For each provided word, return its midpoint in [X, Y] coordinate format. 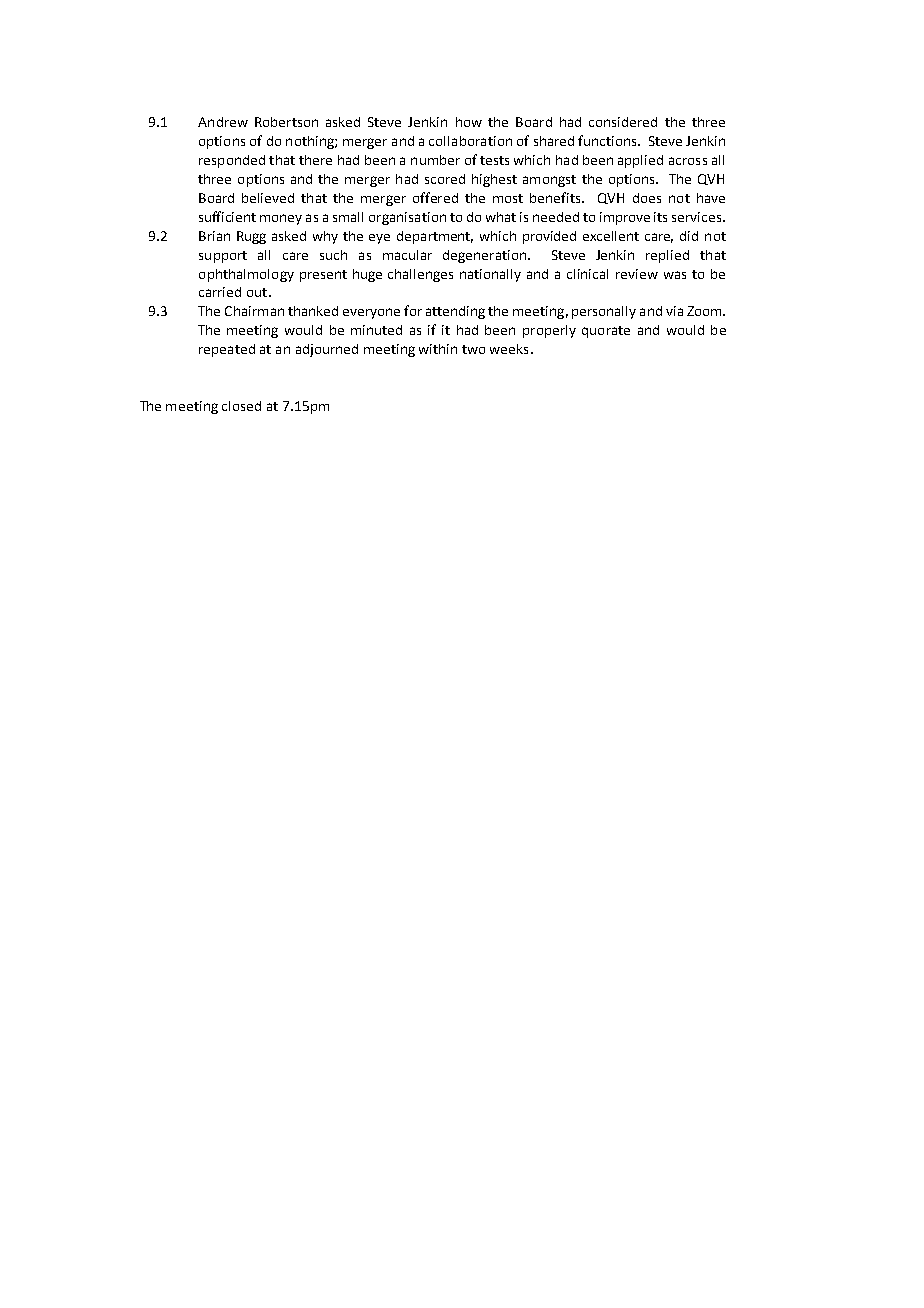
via [674, 311]
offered [435, 197]
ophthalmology [246, 275]
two [473, 349]
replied [667, 256]
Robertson [286, 122]
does [647, 198]
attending [455, 312]
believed [268, 198]
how [469, 122]
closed [241, 406]
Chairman [254, 311]
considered [623, 122]
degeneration [486, 256]
